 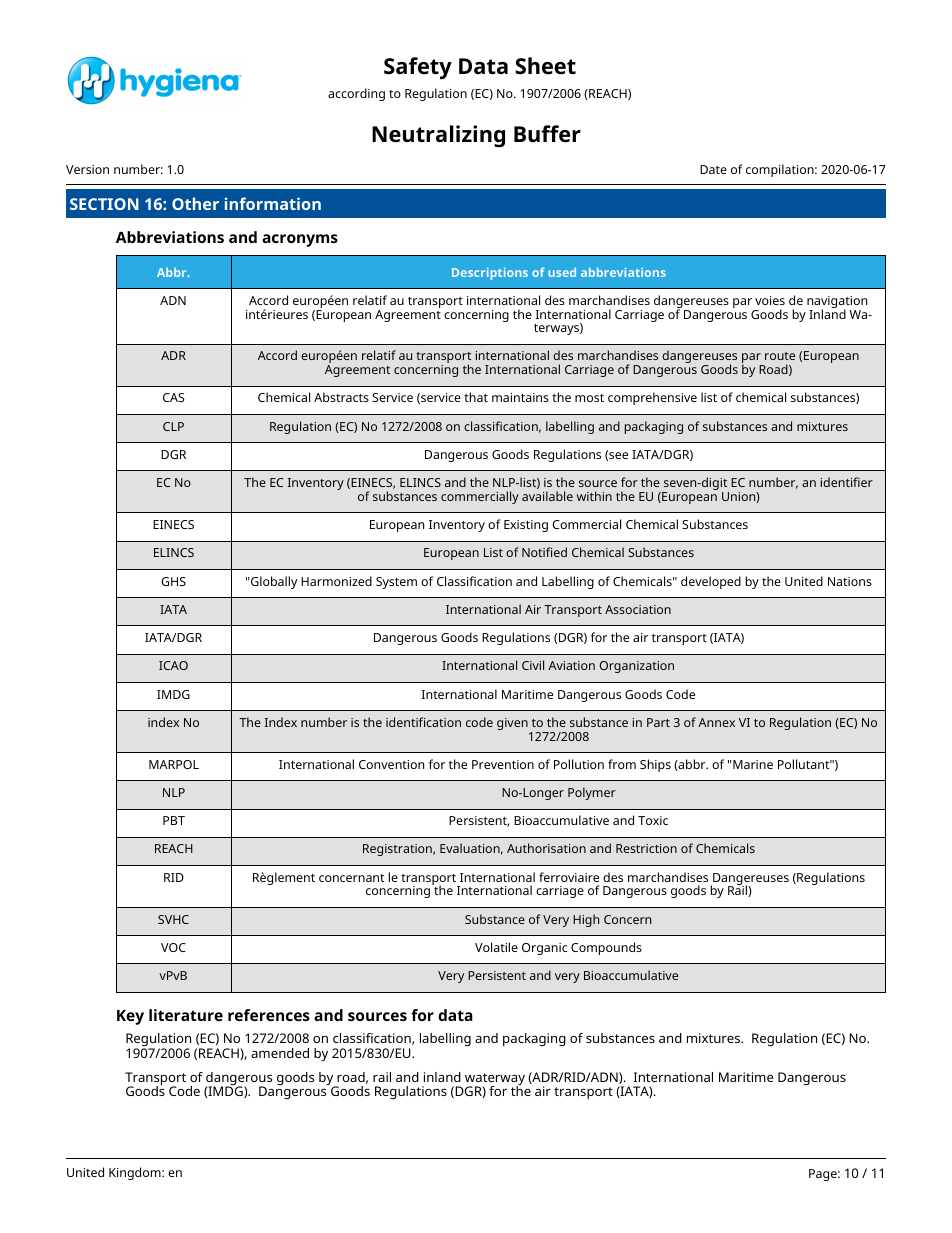 I want to click on Annex, so click(x=716, y=722).
